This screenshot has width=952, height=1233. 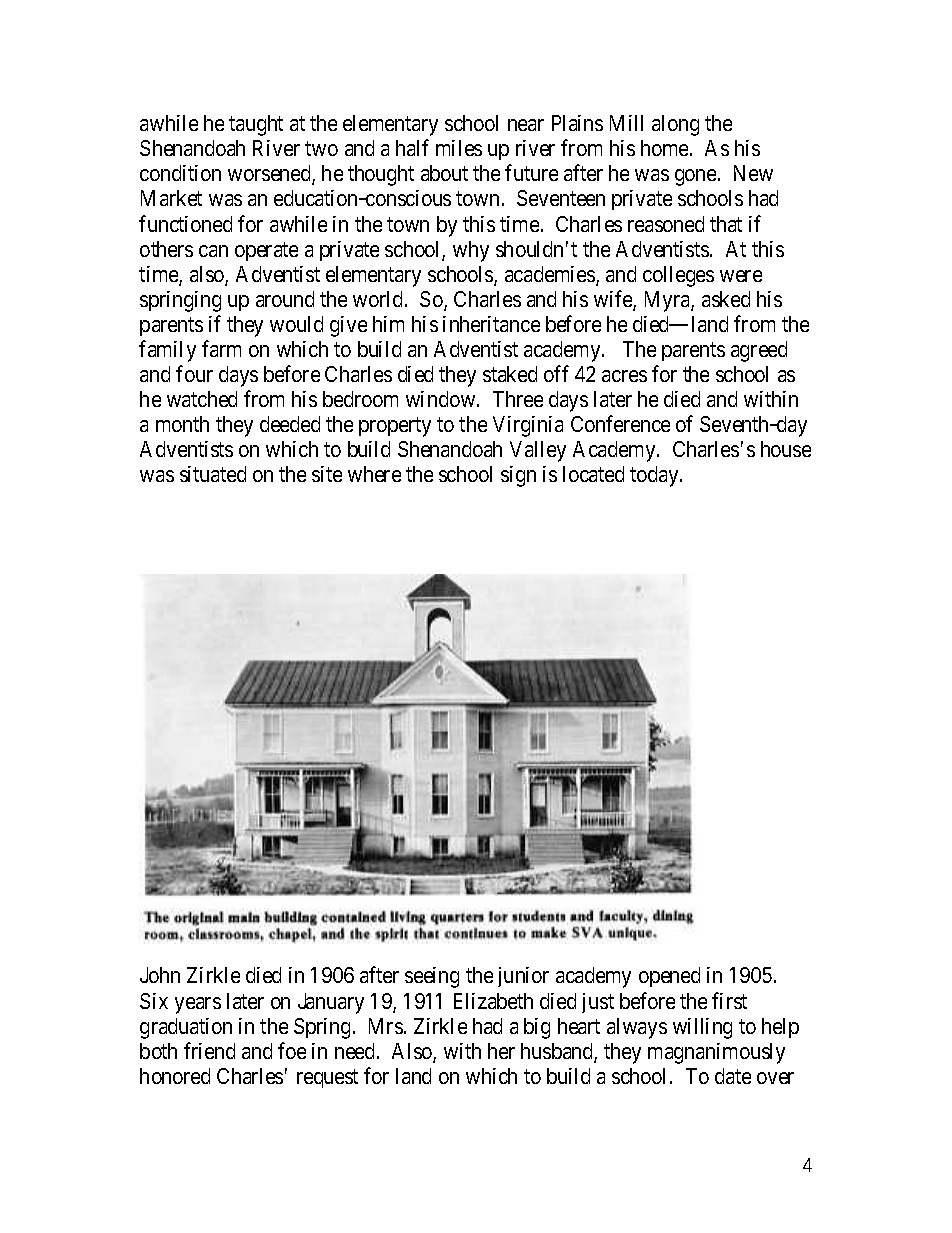 I want to click on opened, so click(x=669, y=977).
